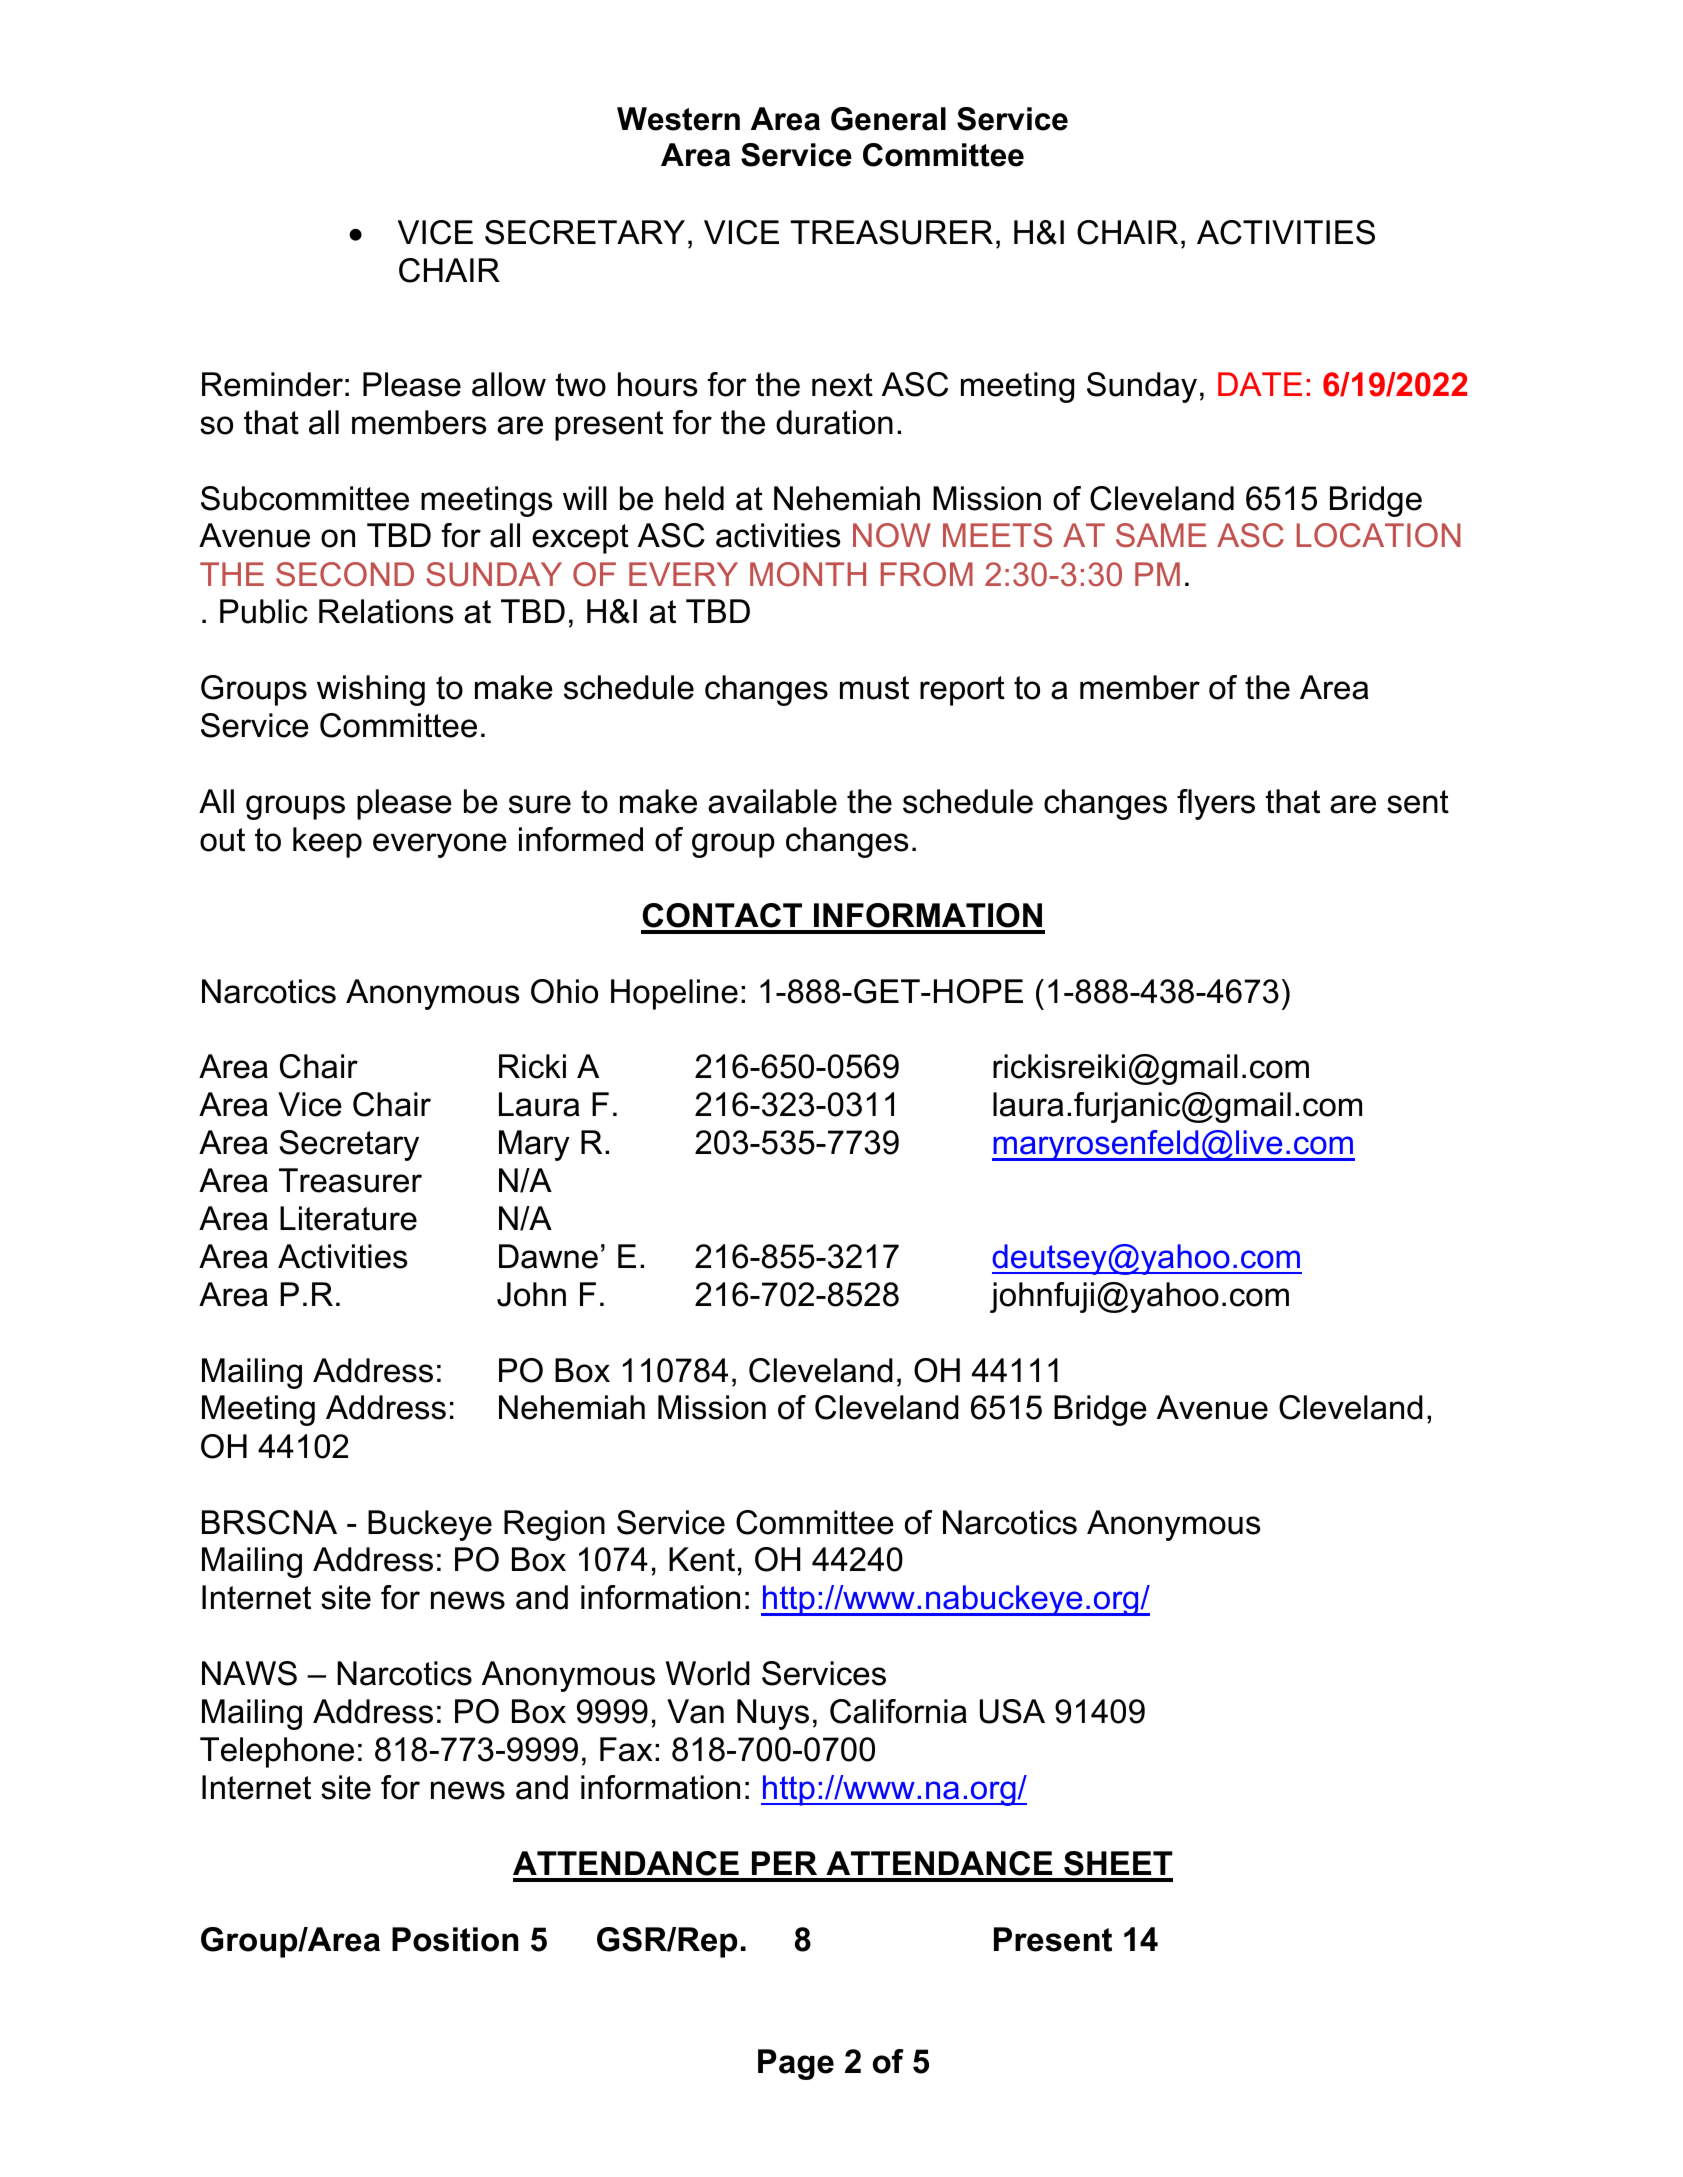 Image resolution: width=1683 pixels, height=2177 pixels. Describe the element at coordinates (554, 1525) in the screenshot. I see `Region` at that location.
